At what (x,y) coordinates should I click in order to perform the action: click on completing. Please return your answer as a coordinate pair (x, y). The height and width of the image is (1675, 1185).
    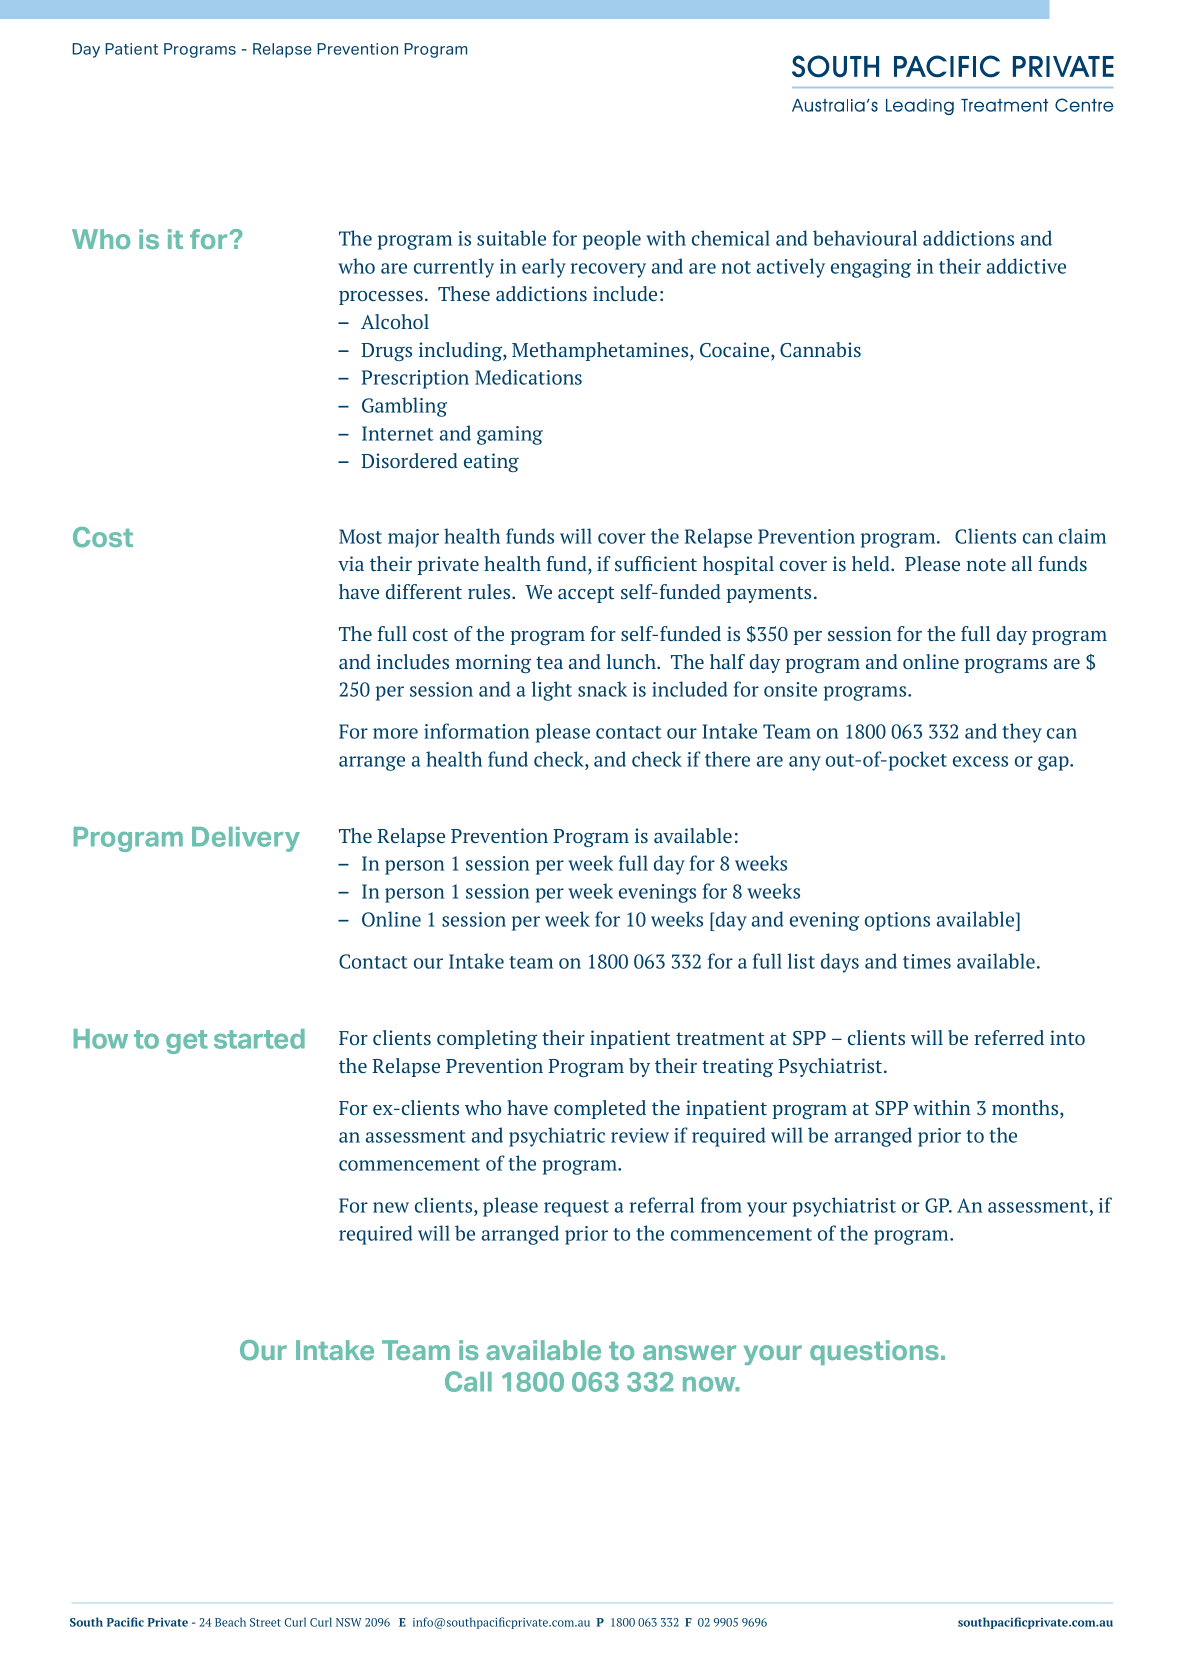
    Looking at the image, I should click on (487, 1039).
